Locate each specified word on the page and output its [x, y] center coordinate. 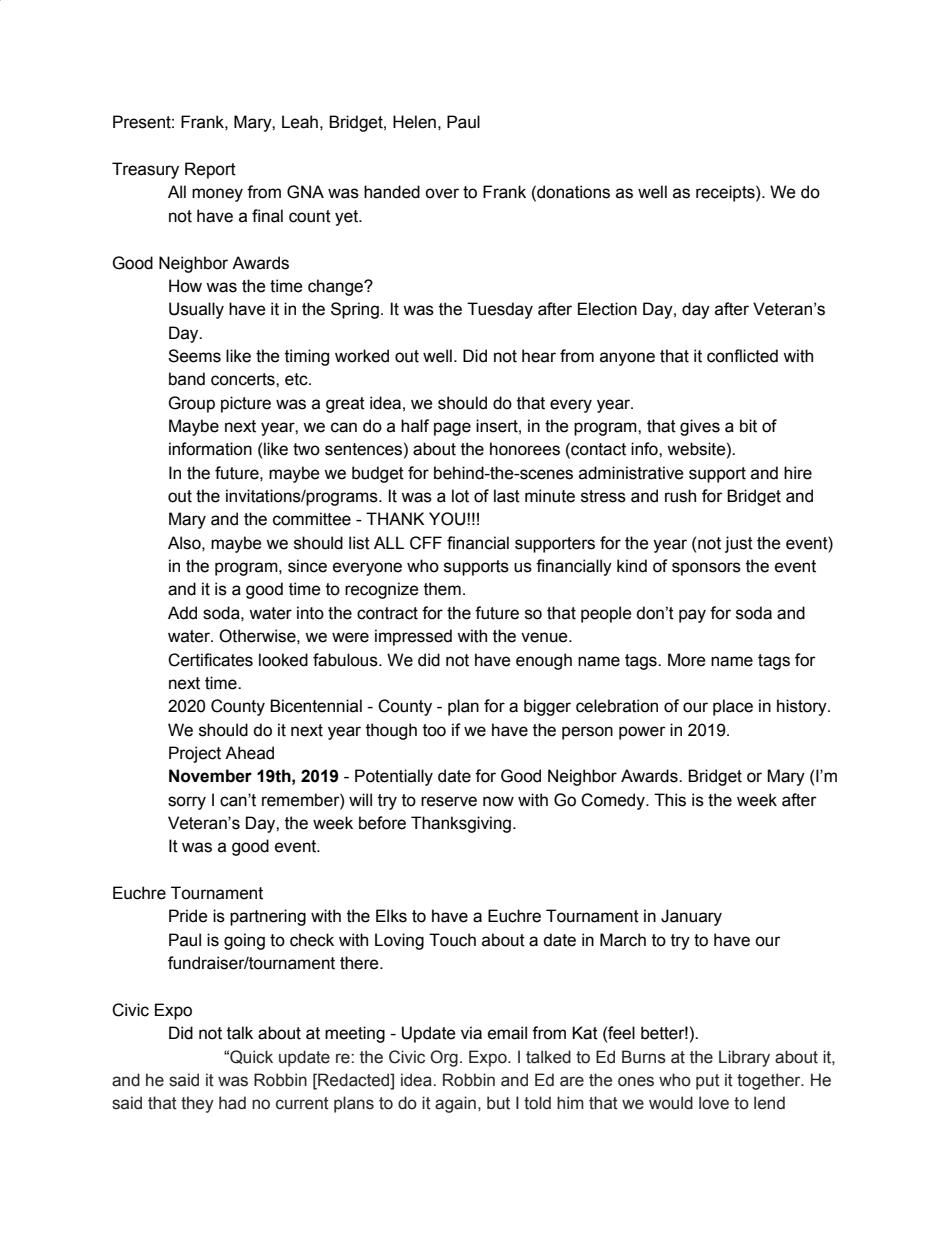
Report [210, 170]
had [232, 1103]
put [708, 1082]
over [442, 193]
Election [607, 309]
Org [444, 1058]
